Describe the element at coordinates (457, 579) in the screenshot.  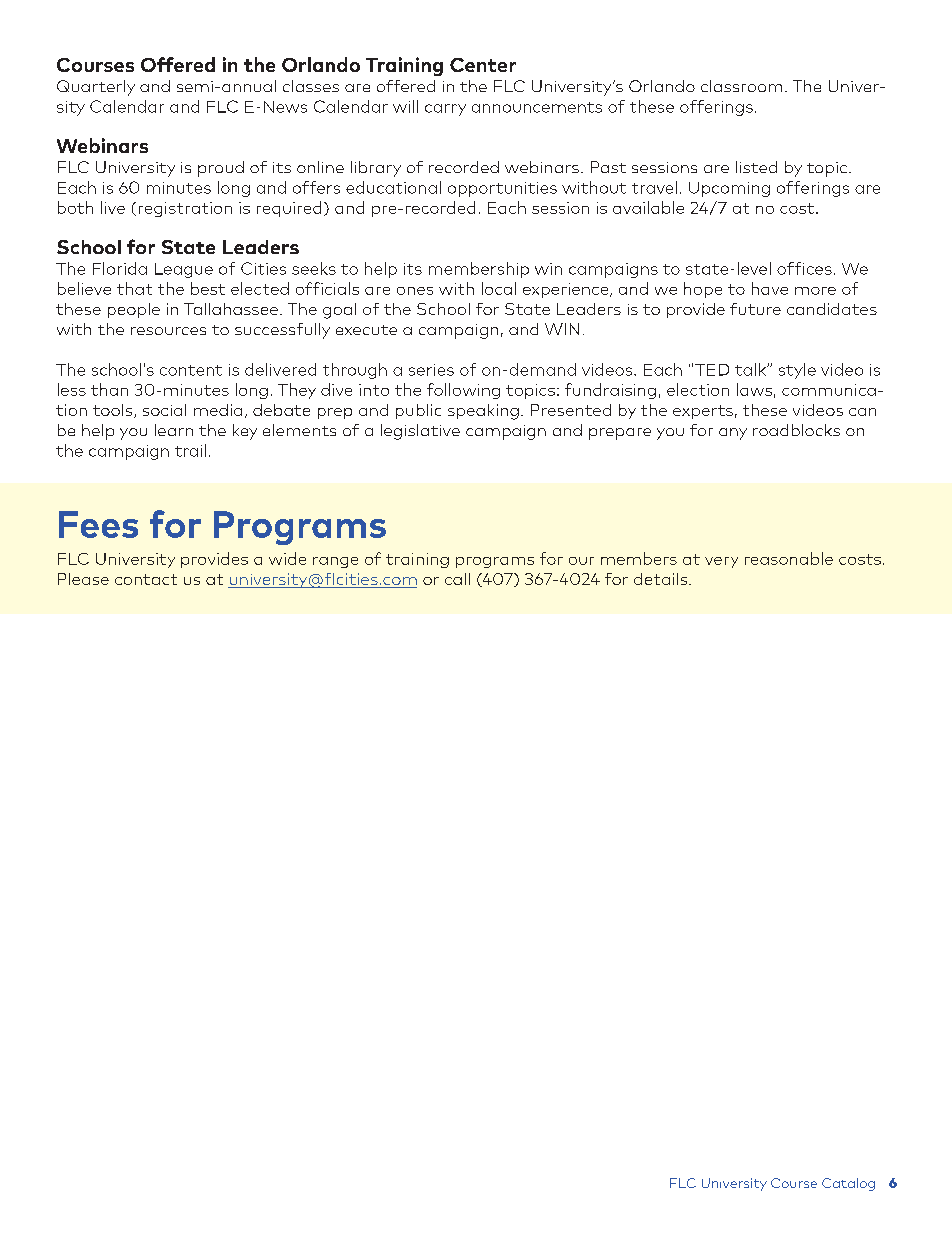
I see `call` at that location.
